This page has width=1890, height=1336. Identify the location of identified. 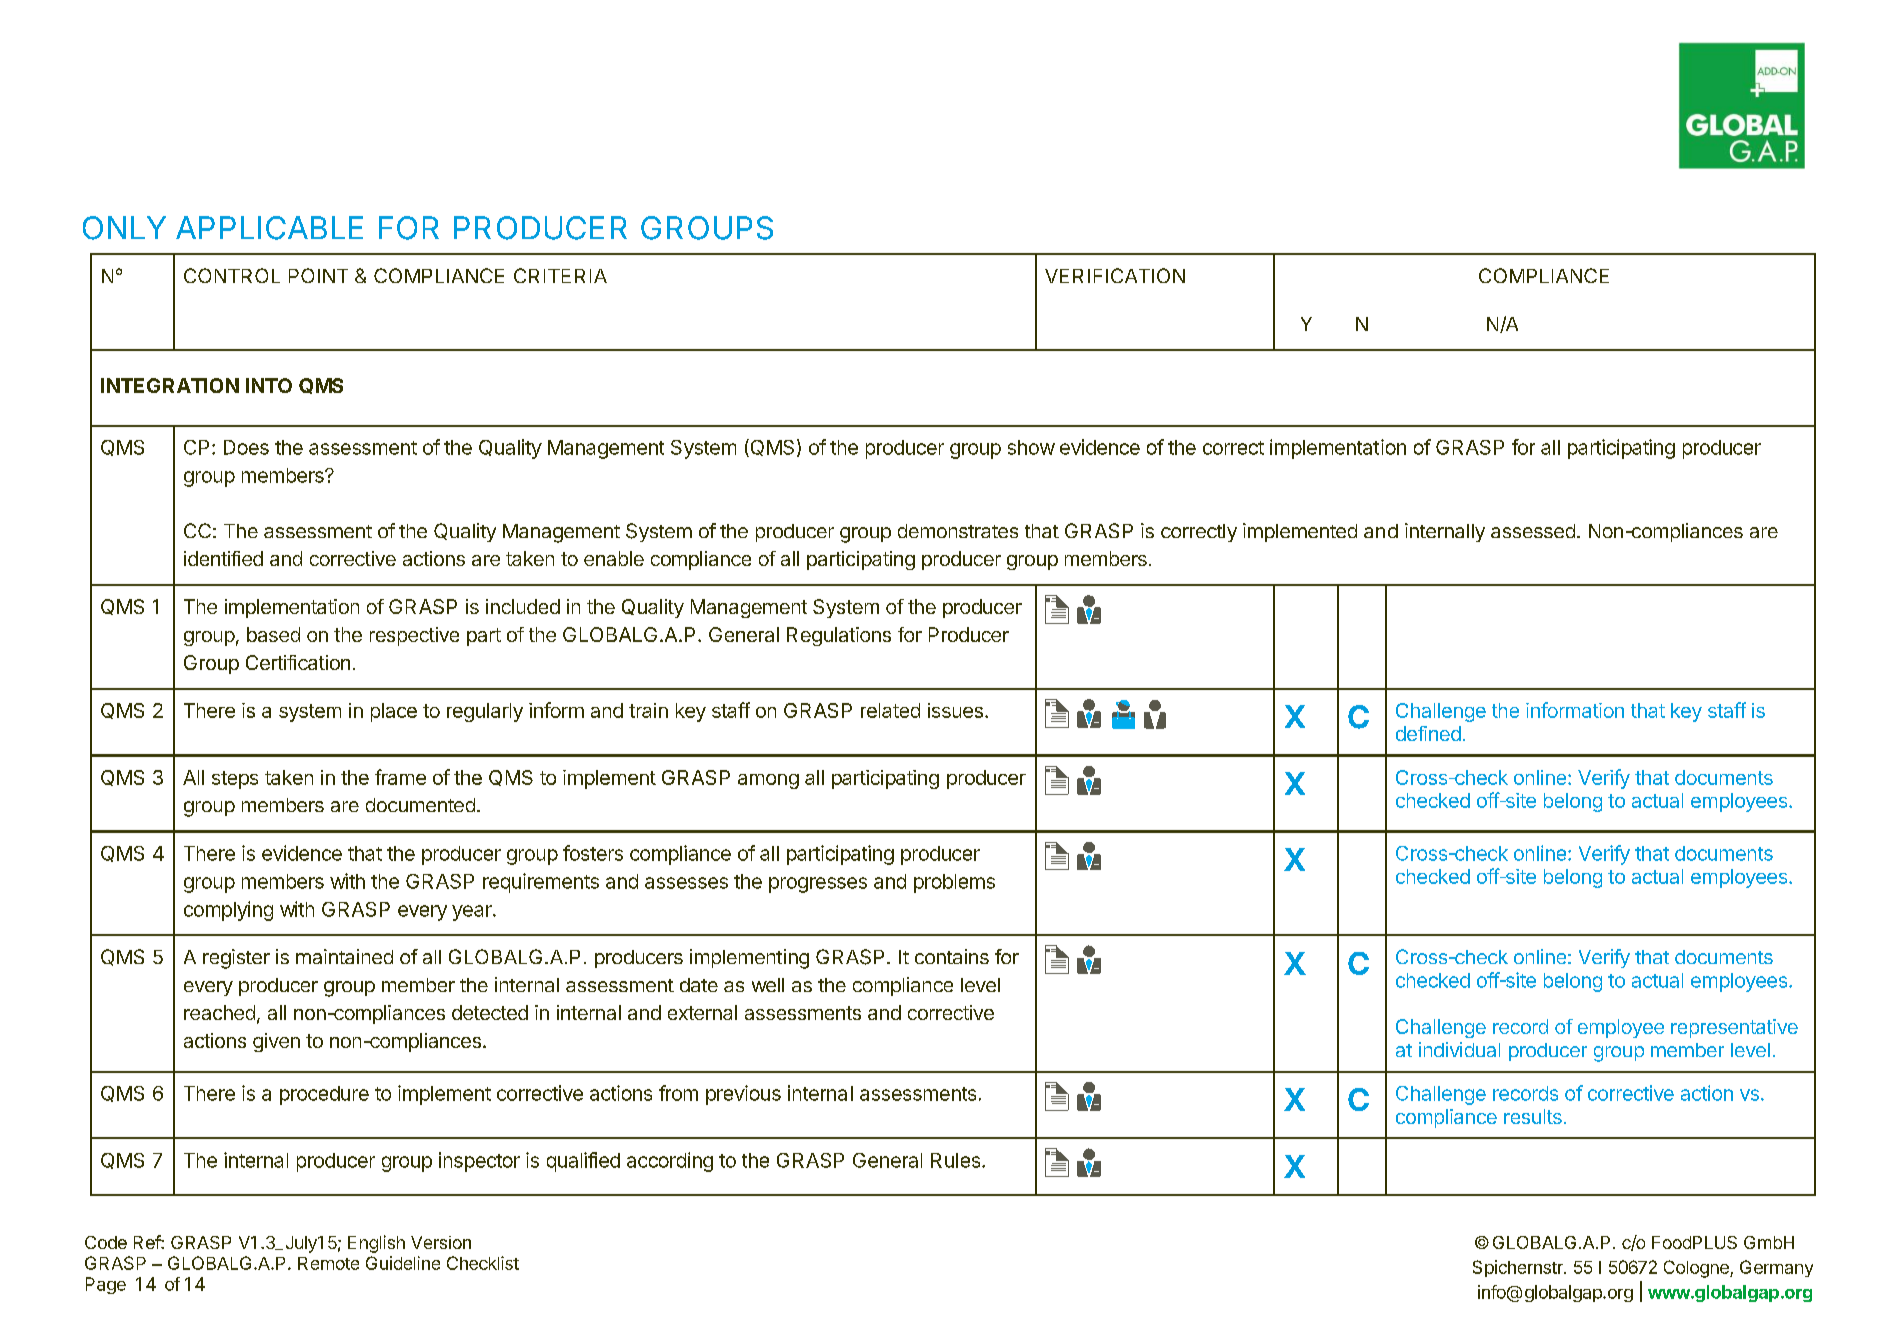
(223, 558).
